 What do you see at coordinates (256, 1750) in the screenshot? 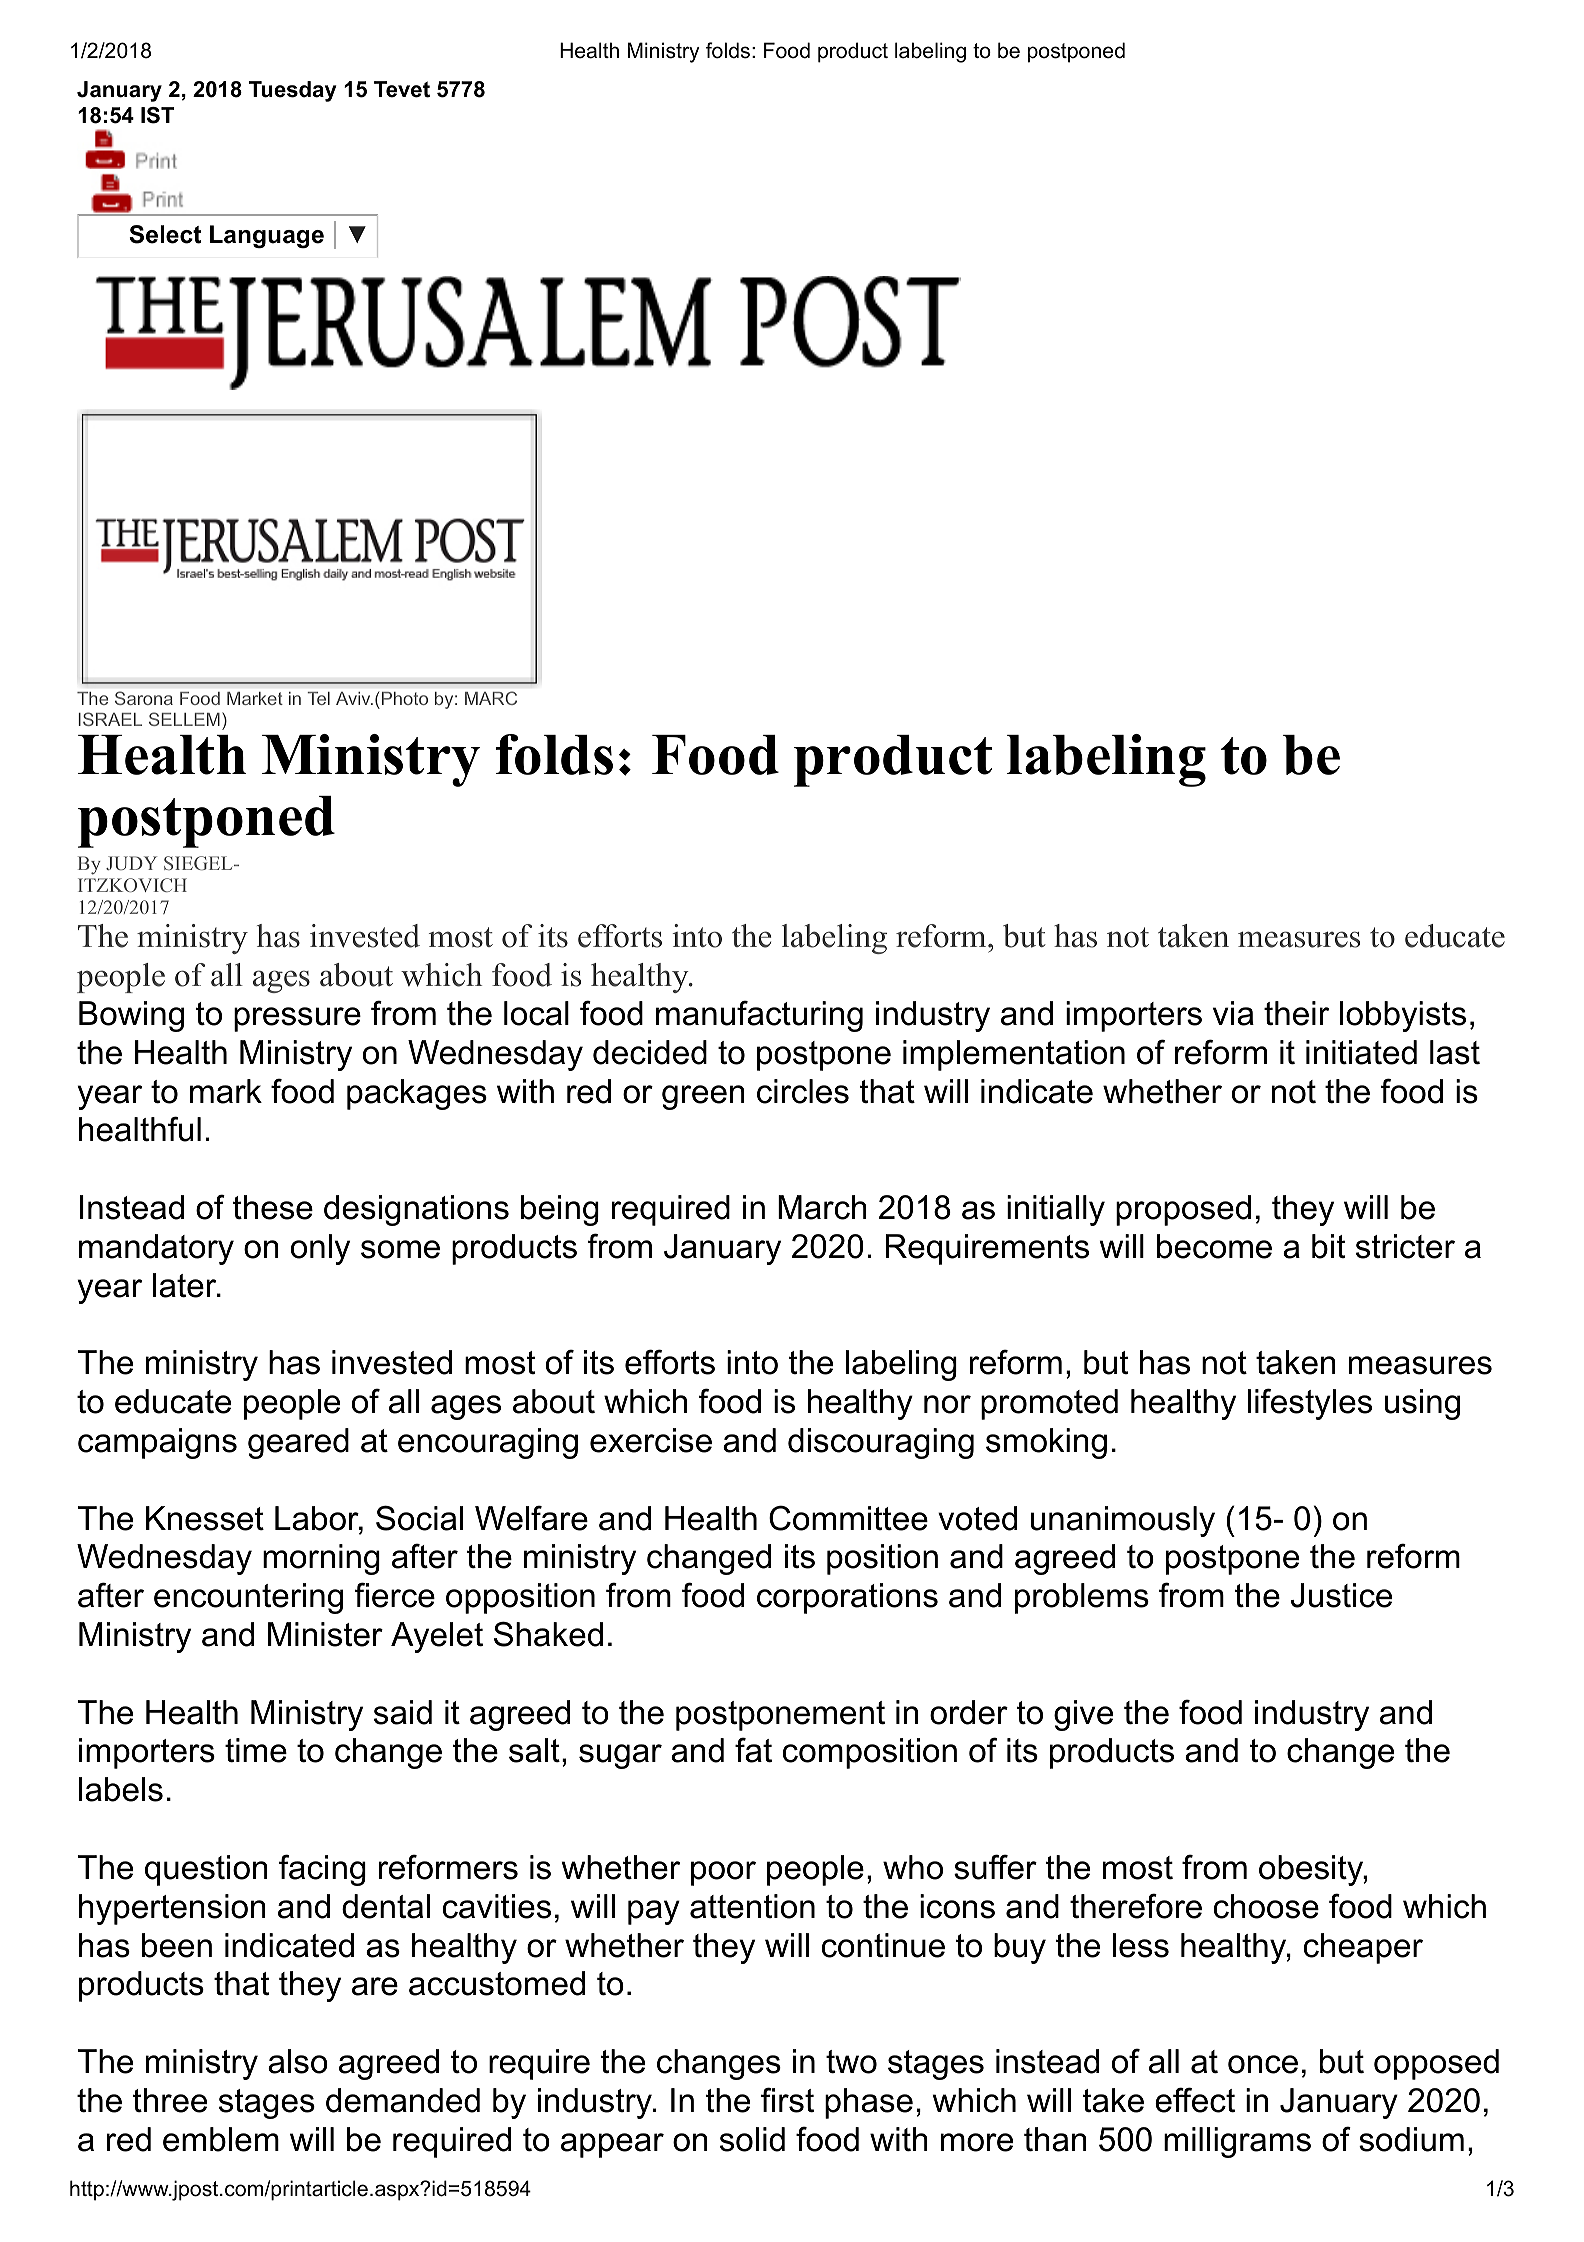
I see `time` at bounding box center [256, 1750].
